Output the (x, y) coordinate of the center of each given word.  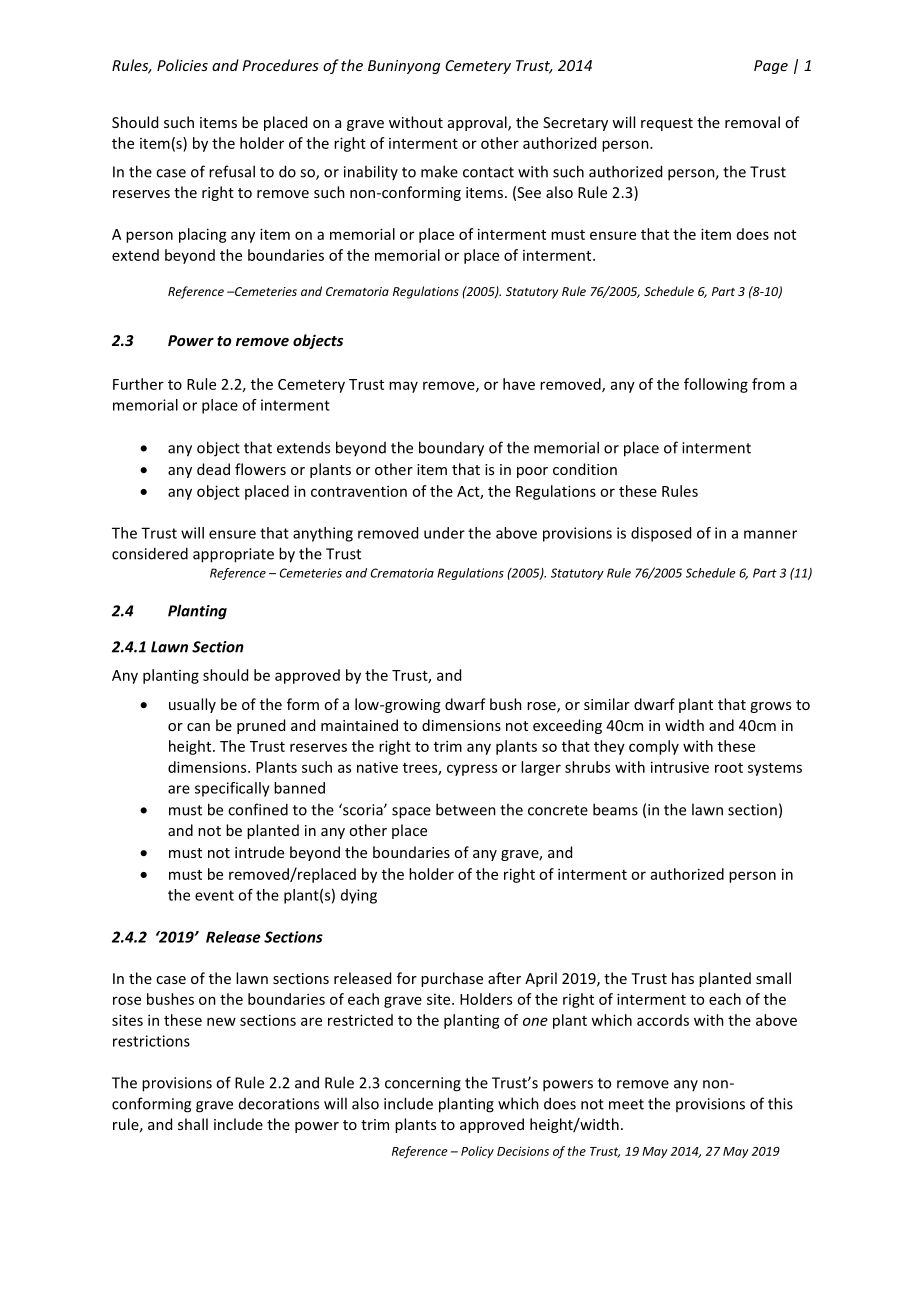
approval (478, 123)
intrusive (680, 767)
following (716, 385)
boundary (451, 449)
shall (193, 1124)
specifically (232, 789)
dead (213, 469)
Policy (477, 1152)
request (667, 124)
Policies (182, 65)
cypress (472, 770)
